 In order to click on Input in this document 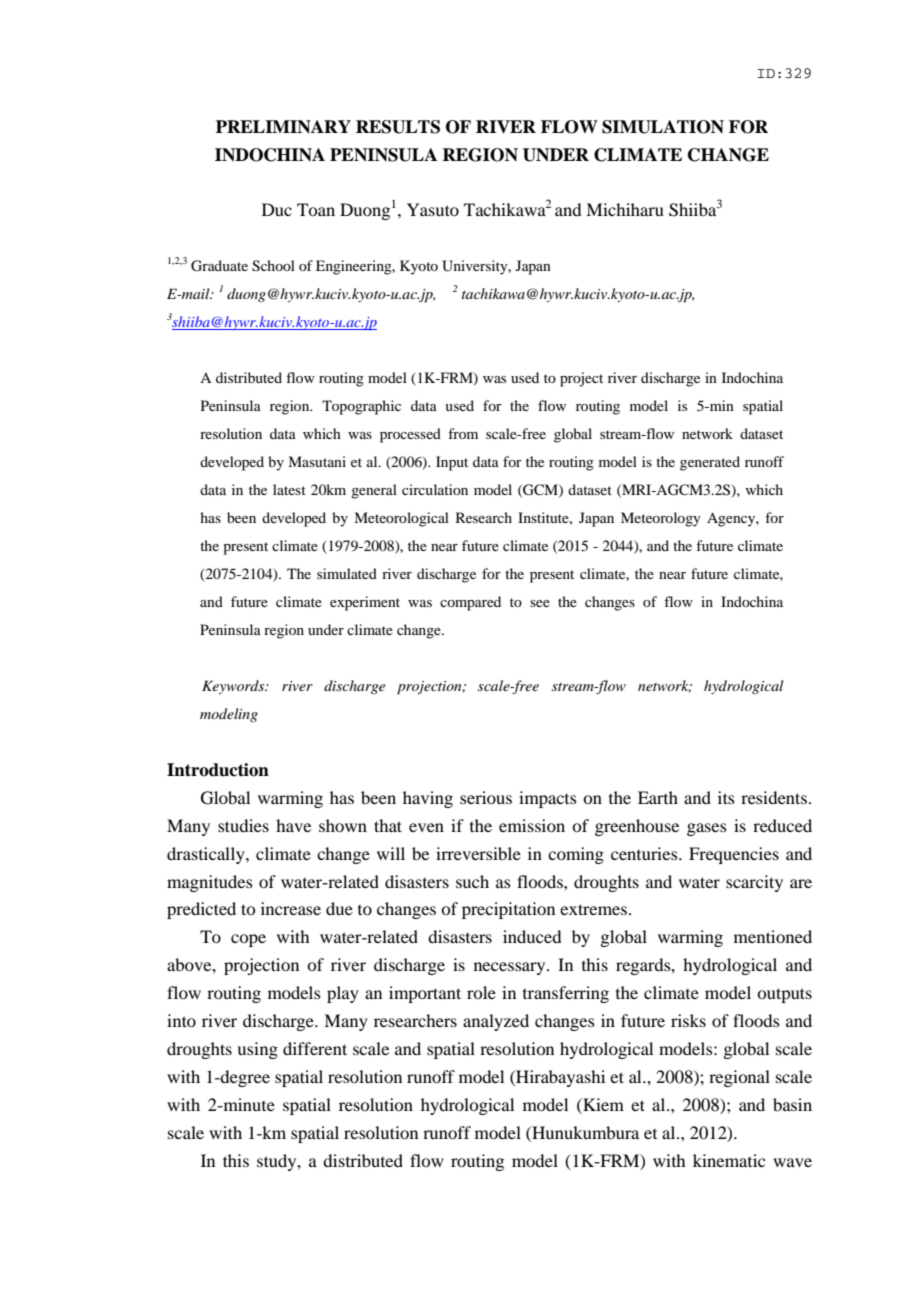, I will do `click(452, 463)`.
